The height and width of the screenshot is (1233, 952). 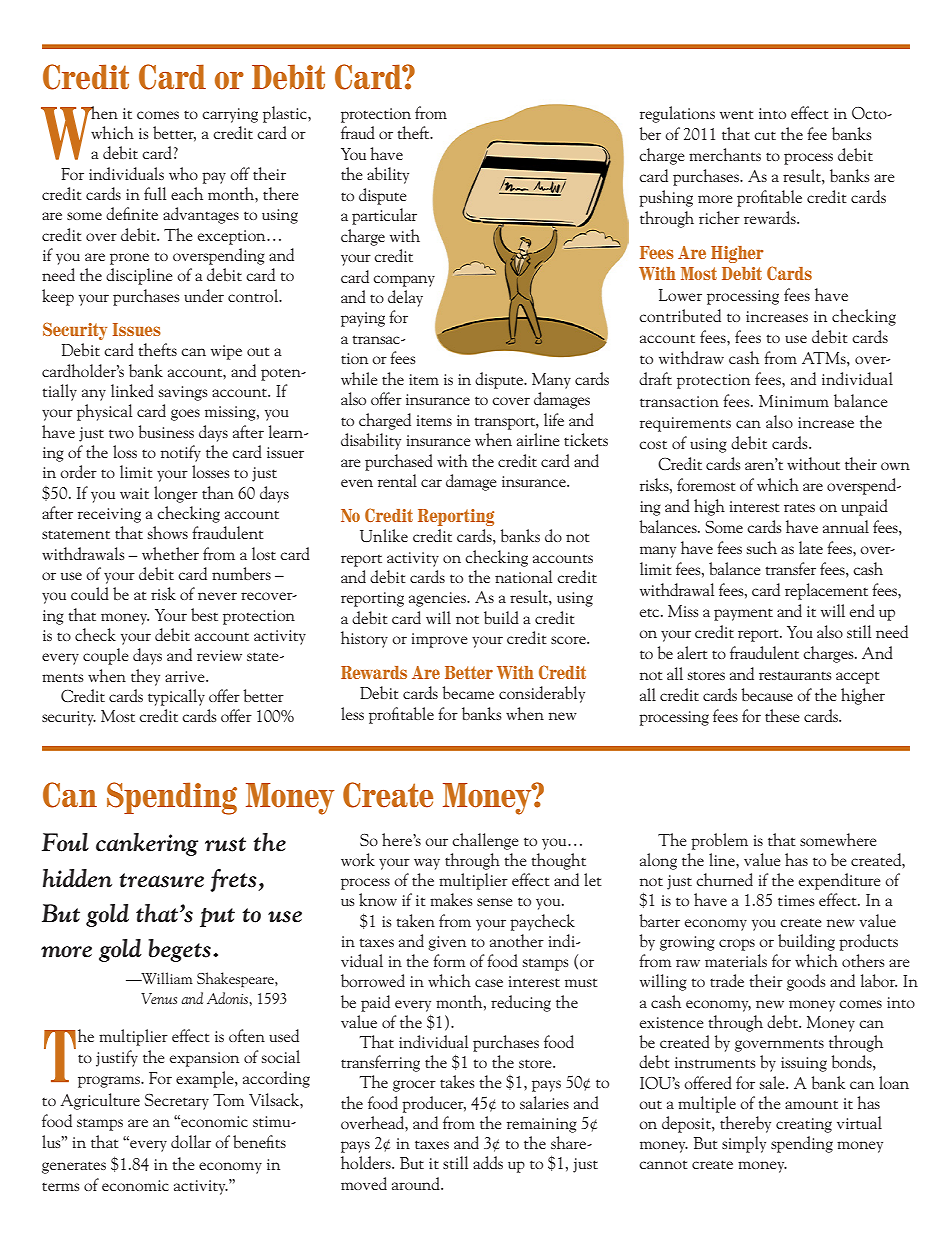 What do you see at coordinates (183, 173) in the screenshot?
I see `who` at bounding box center [183, 173].
